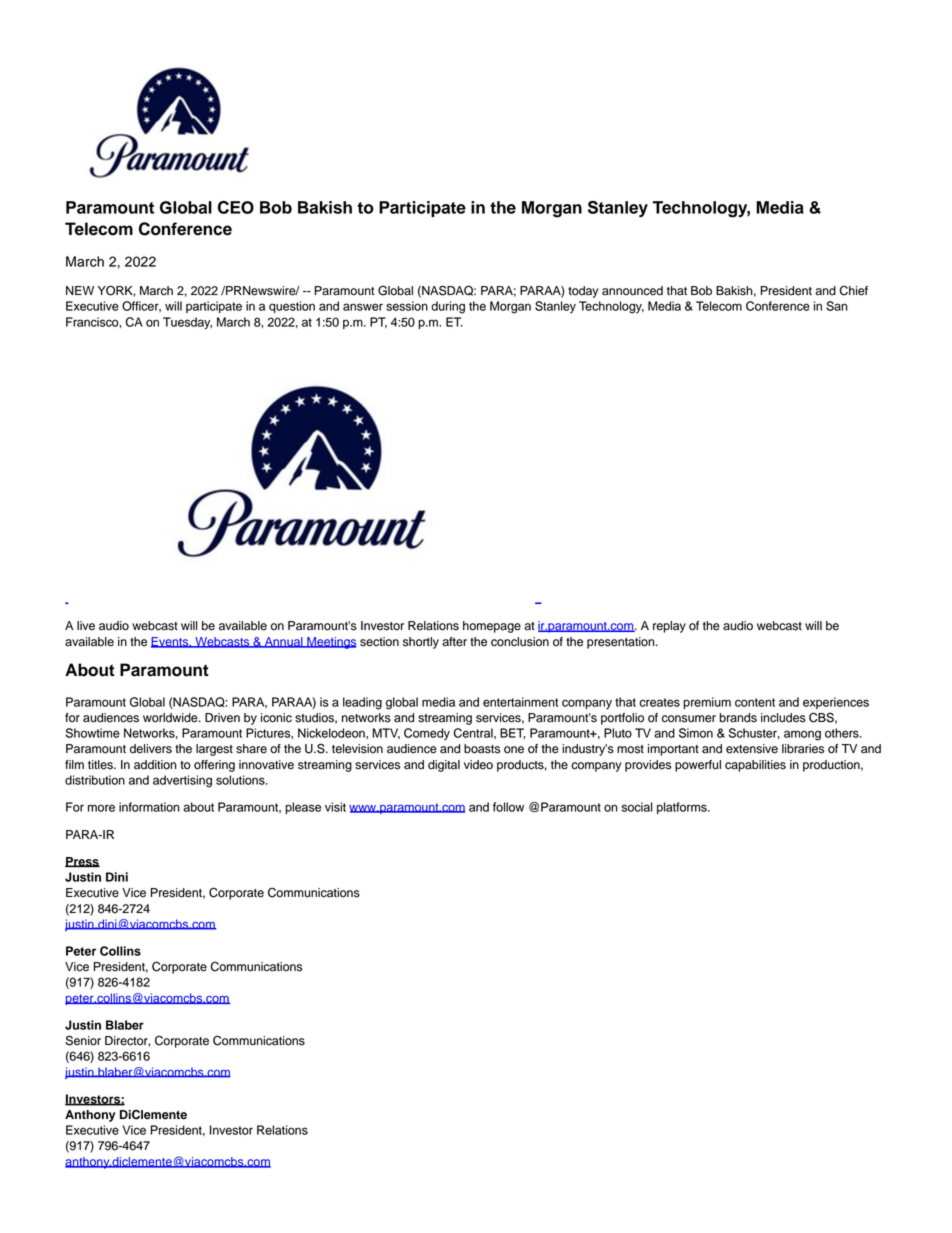  I want to click on during, so click(448, 307).
